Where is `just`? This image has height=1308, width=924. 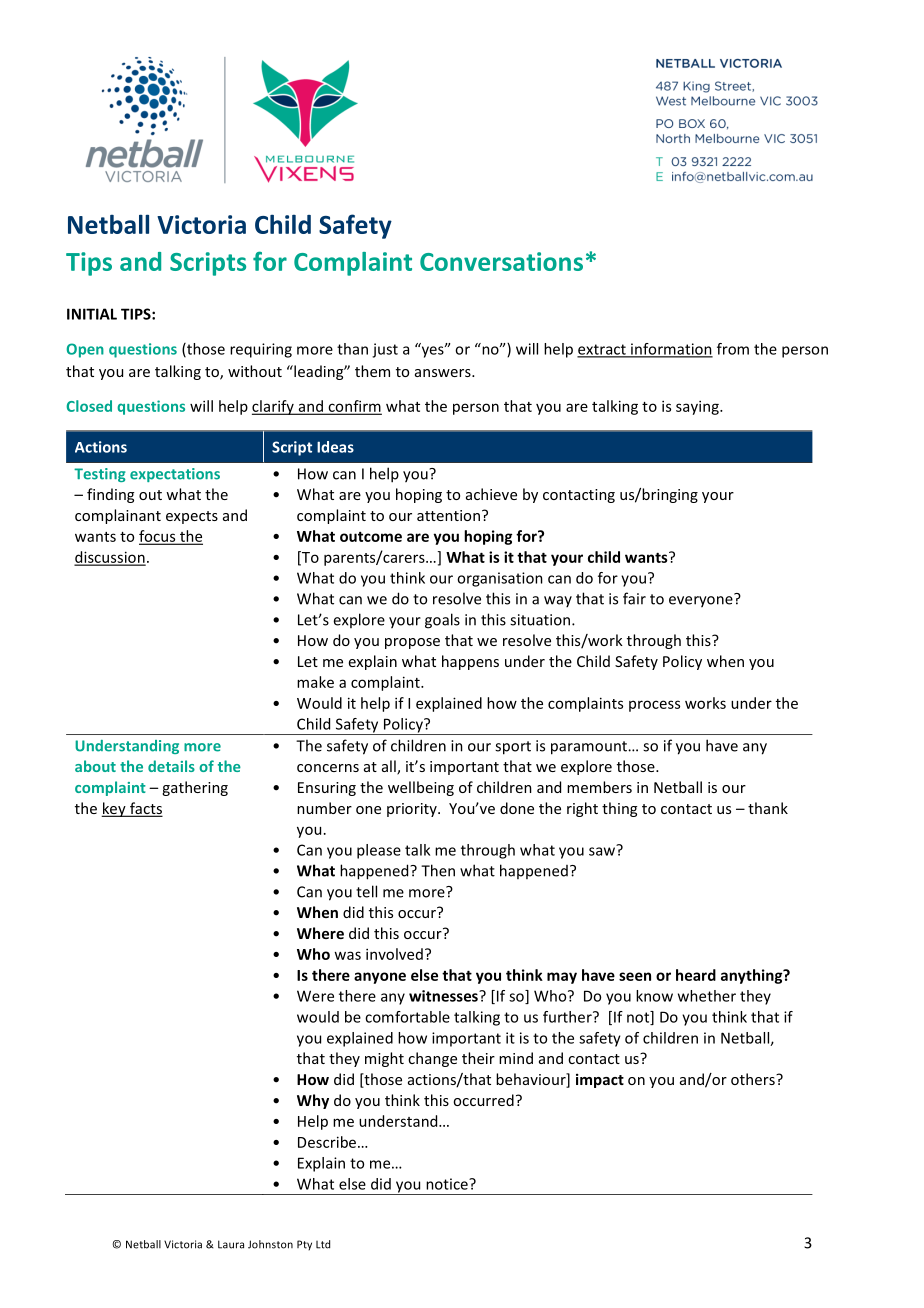
just is located at coordinates (385, 350).
